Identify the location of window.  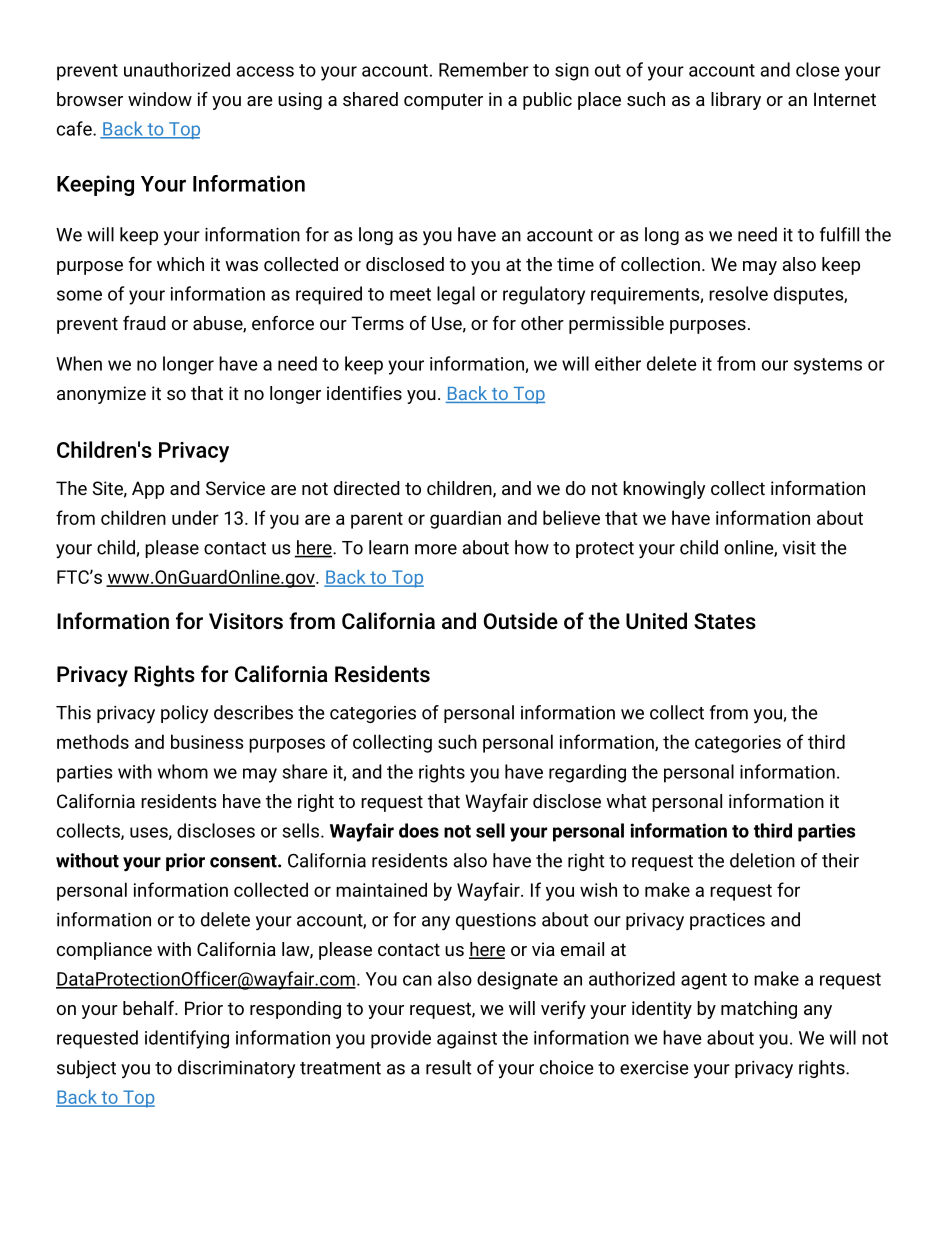
(160, 99).
